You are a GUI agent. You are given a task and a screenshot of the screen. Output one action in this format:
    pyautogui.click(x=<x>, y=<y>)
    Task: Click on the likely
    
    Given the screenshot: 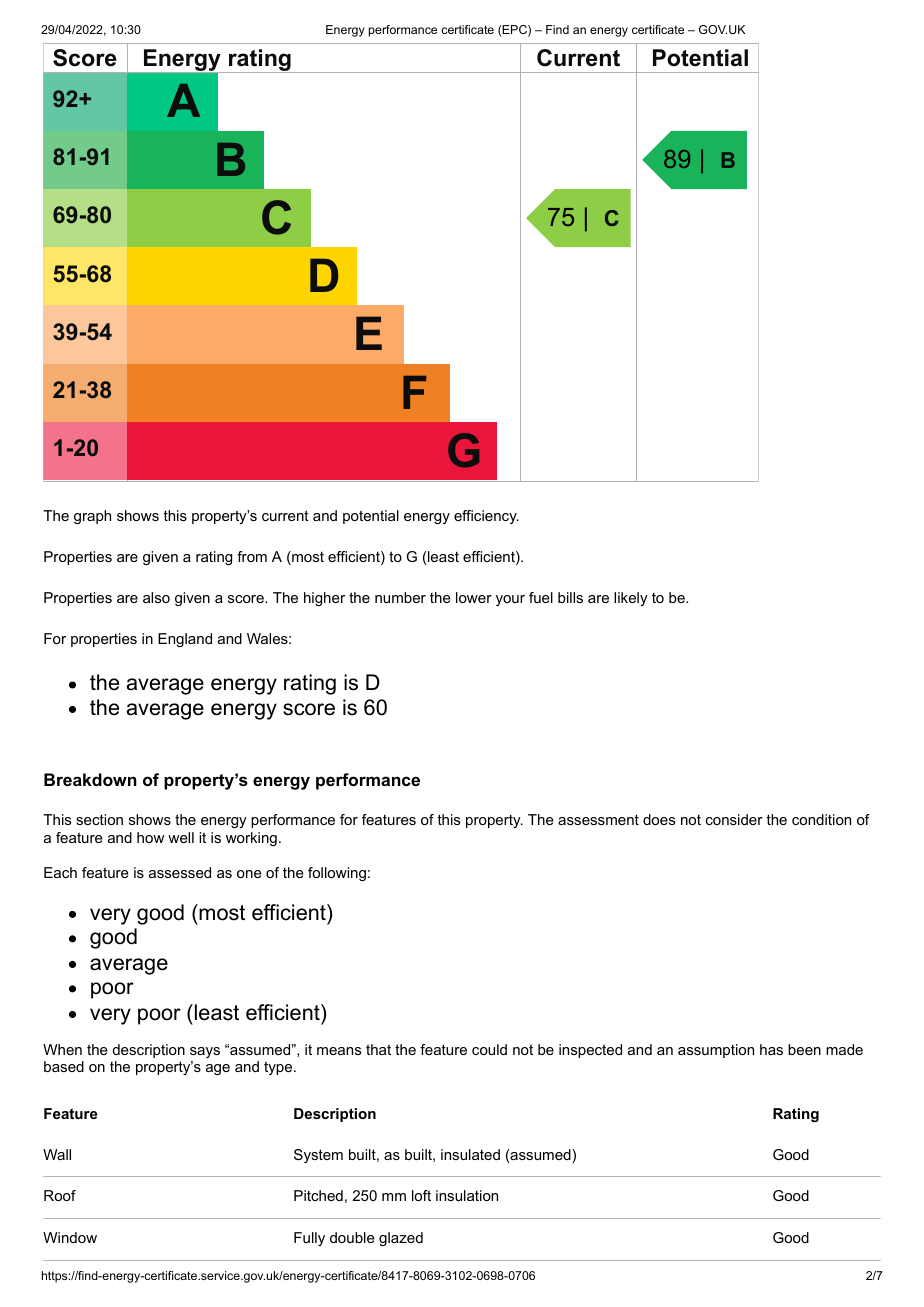 What is the action you would take?
    pyautogui.click(x=631, y=599)
